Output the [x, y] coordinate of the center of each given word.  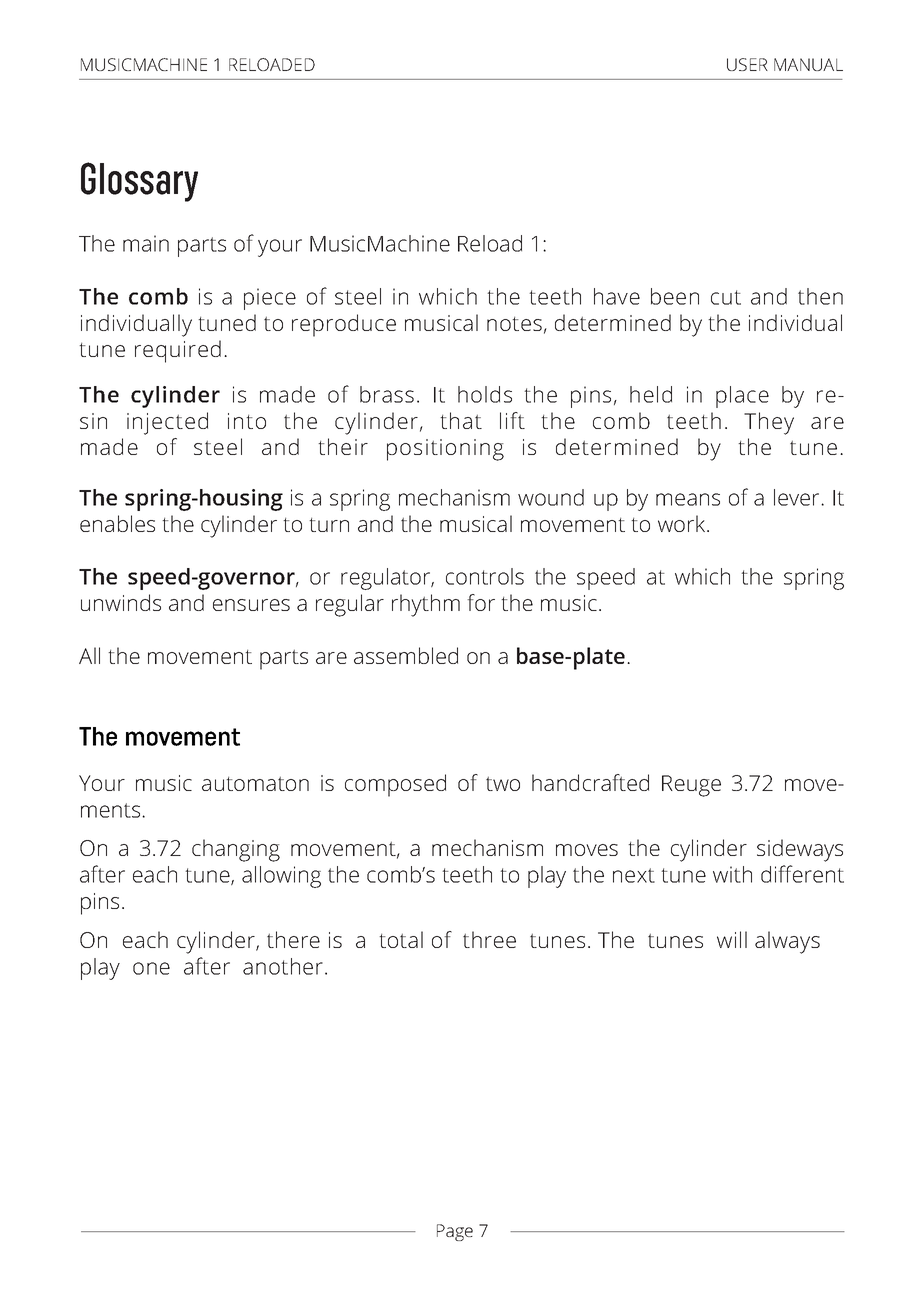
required [178, 351]
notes [514, 323]
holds [485, 394]
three [489, 939]
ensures [251, 605]
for [481, 602]
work [683, 523]
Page [455, 1232]
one [151, 968]
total [401, 939]
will [732, 939]
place [742, 397]
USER [747, 64]
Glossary [139, 182]
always [787, 942]
